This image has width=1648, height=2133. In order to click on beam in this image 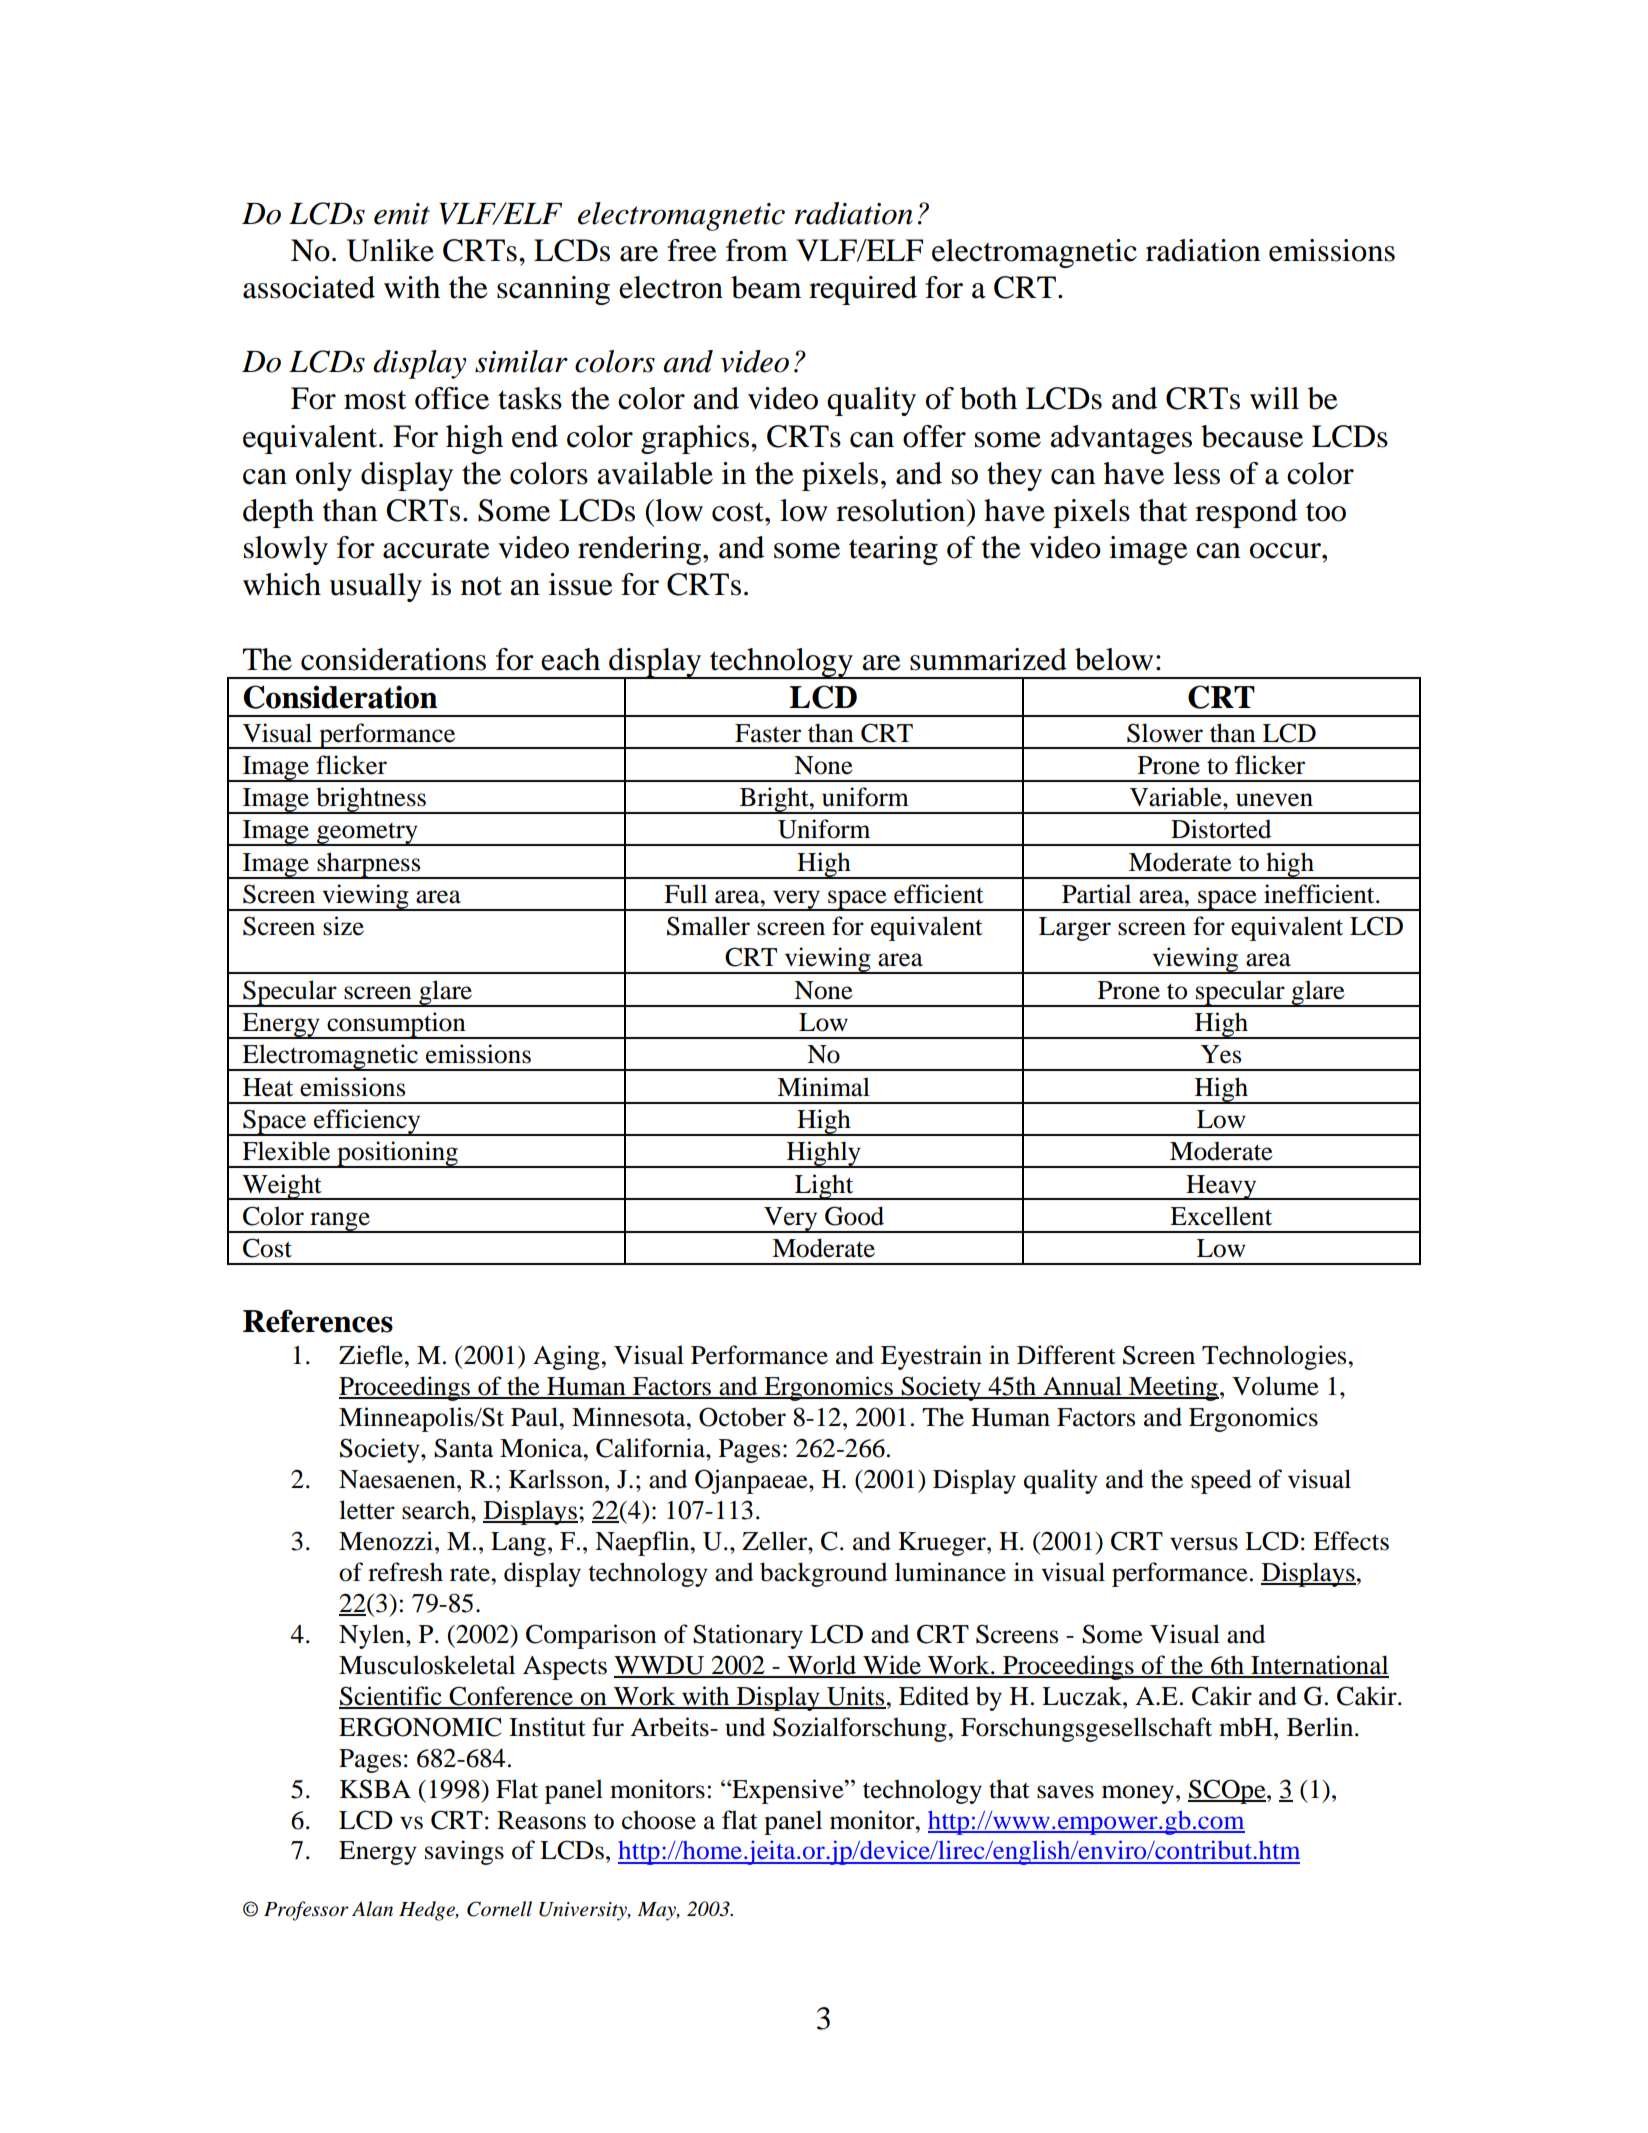, I will do `click(766, 287)`.
